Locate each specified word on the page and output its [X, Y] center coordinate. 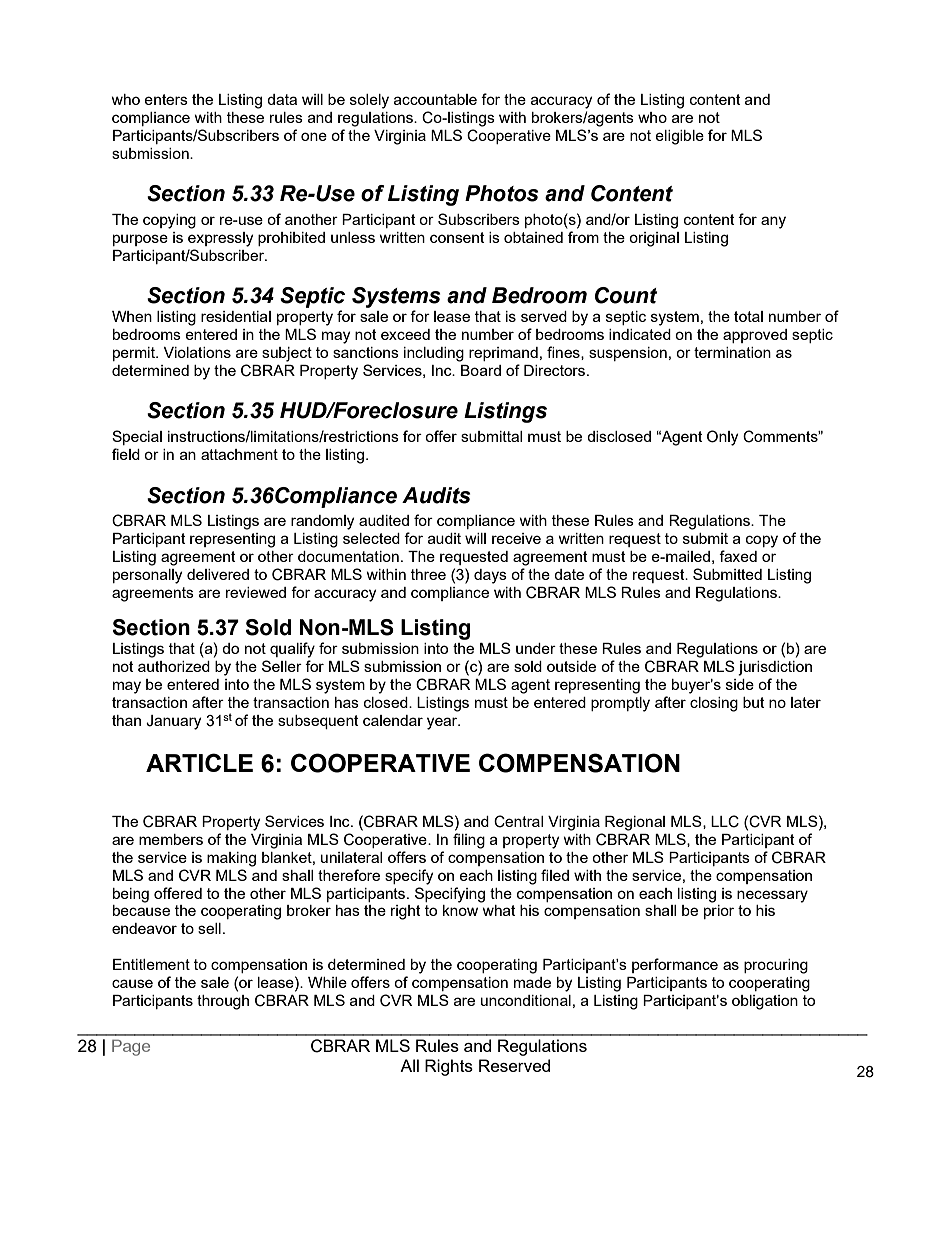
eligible [679, 137]
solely [369, 101]
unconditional [526, 1000]
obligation [765, 1002]
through [223, 1002]
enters [166, 99]
